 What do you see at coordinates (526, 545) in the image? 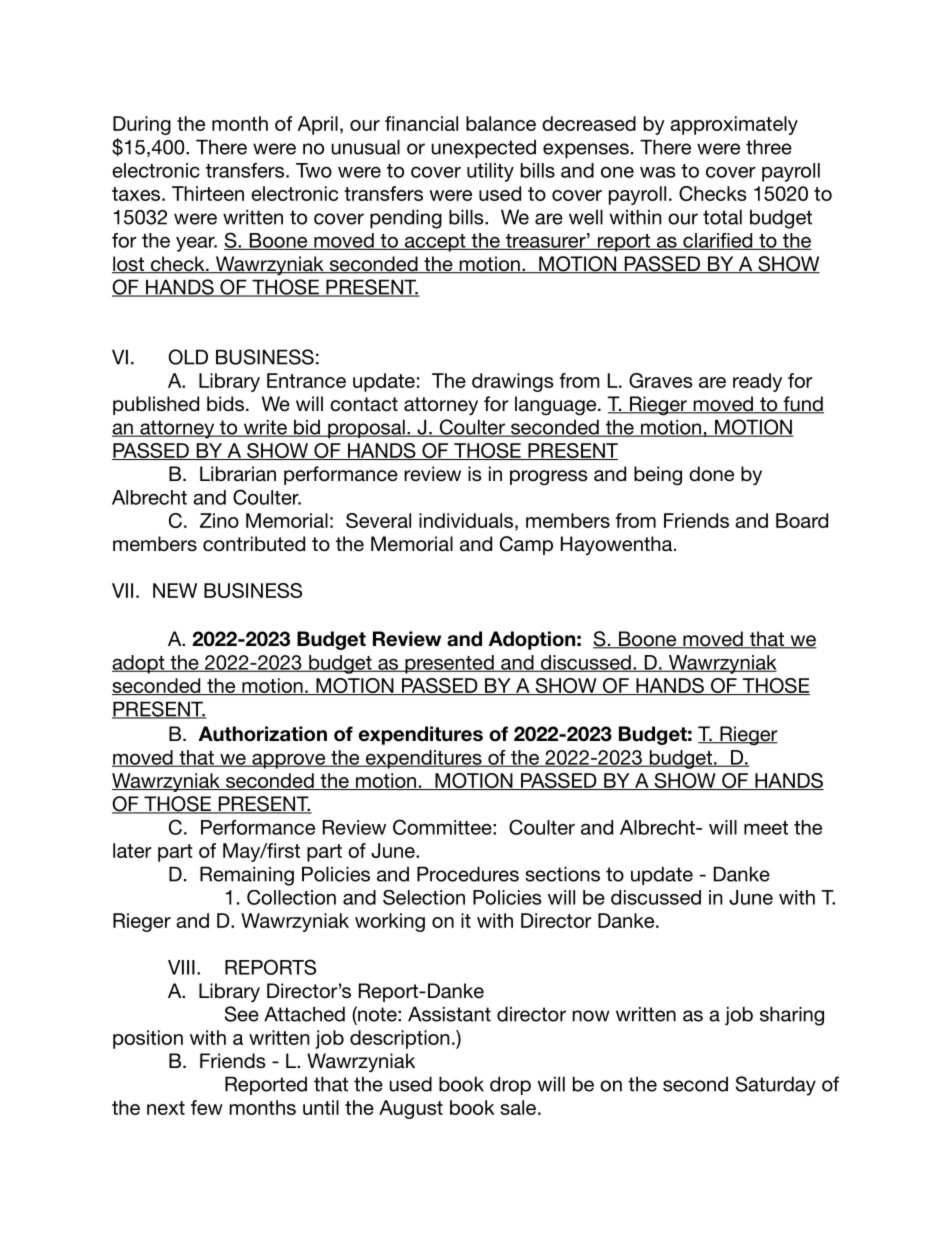
I see `Camp` at bounding box center [526, 545].
